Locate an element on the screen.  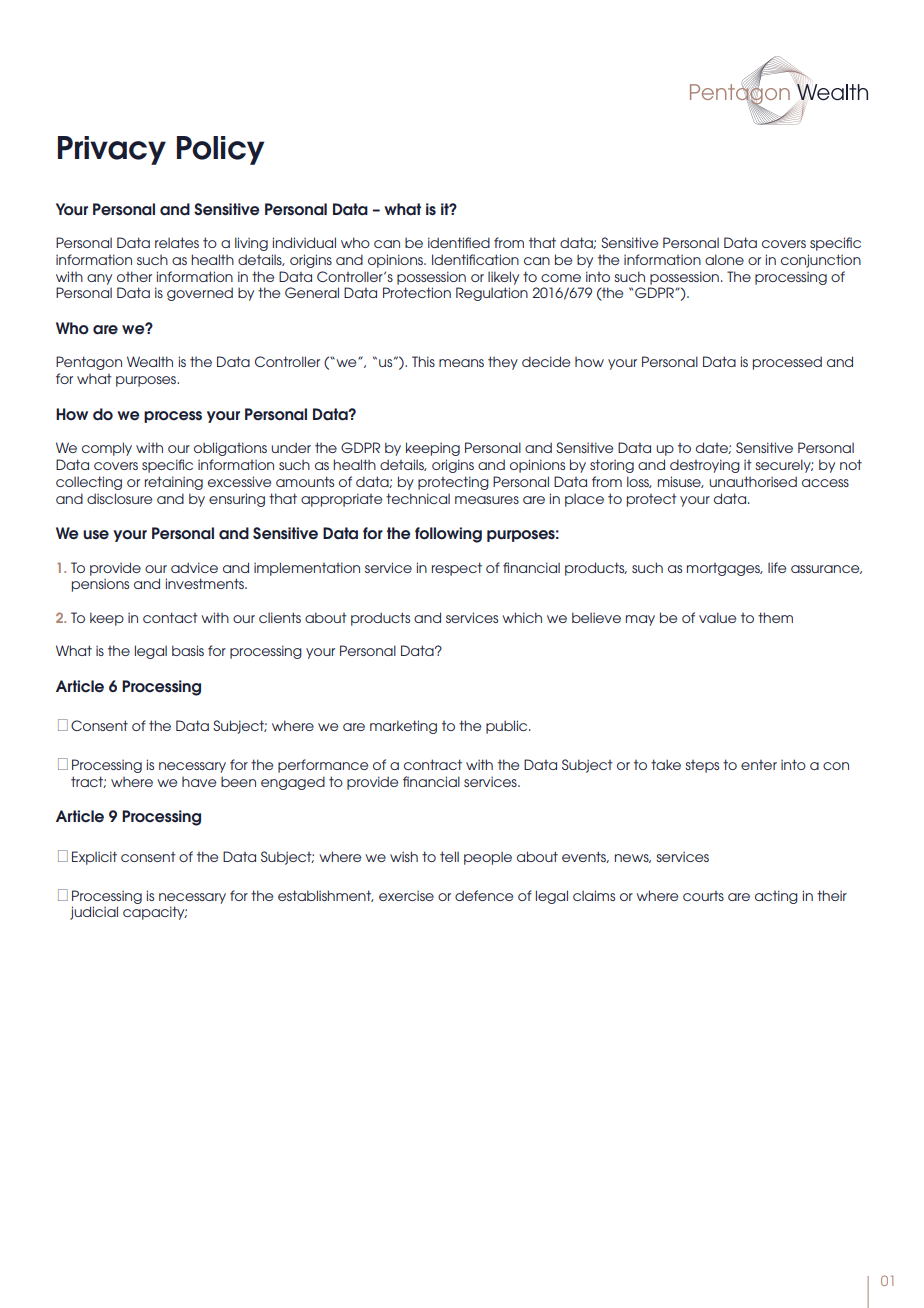
advice is located at coordinates (194, 567).
